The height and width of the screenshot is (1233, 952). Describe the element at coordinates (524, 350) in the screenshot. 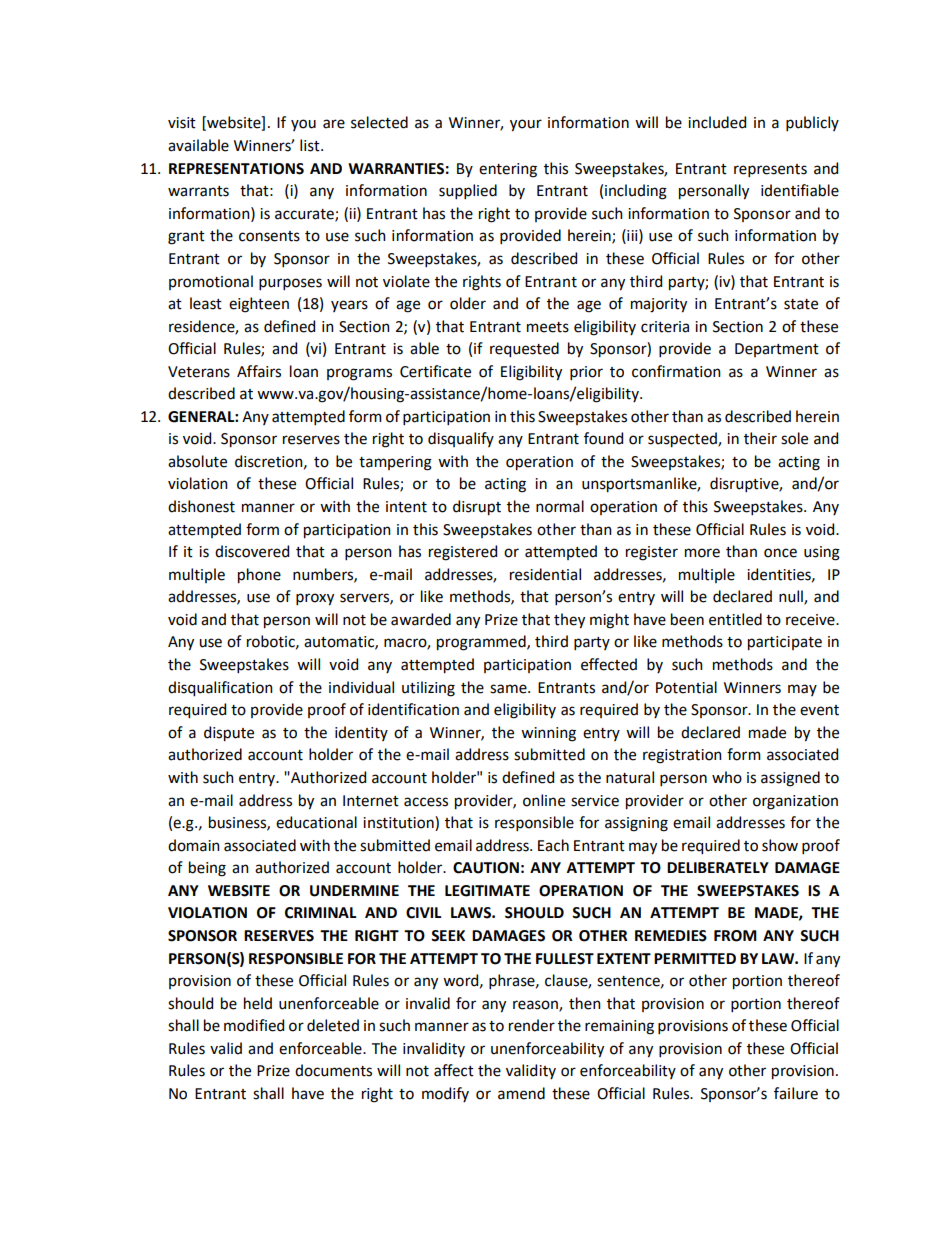

I see `requested` at that location.
